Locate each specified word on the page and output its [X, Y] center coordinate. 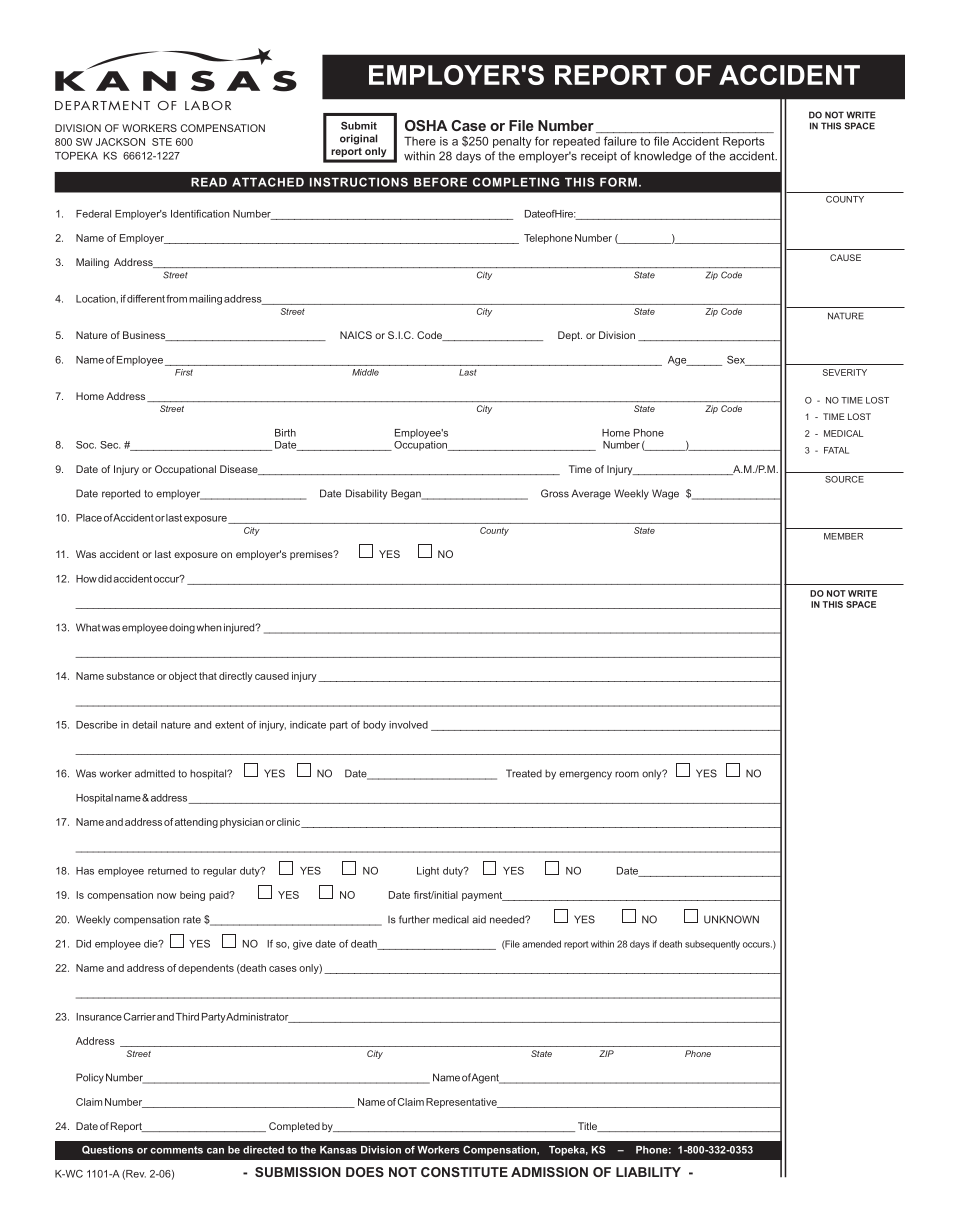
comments [176, 1150]
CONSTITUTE [464, 1172]
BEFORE [440, 182]
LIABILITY [648, 1172]
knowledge [663, 157]
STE [162, 142]
